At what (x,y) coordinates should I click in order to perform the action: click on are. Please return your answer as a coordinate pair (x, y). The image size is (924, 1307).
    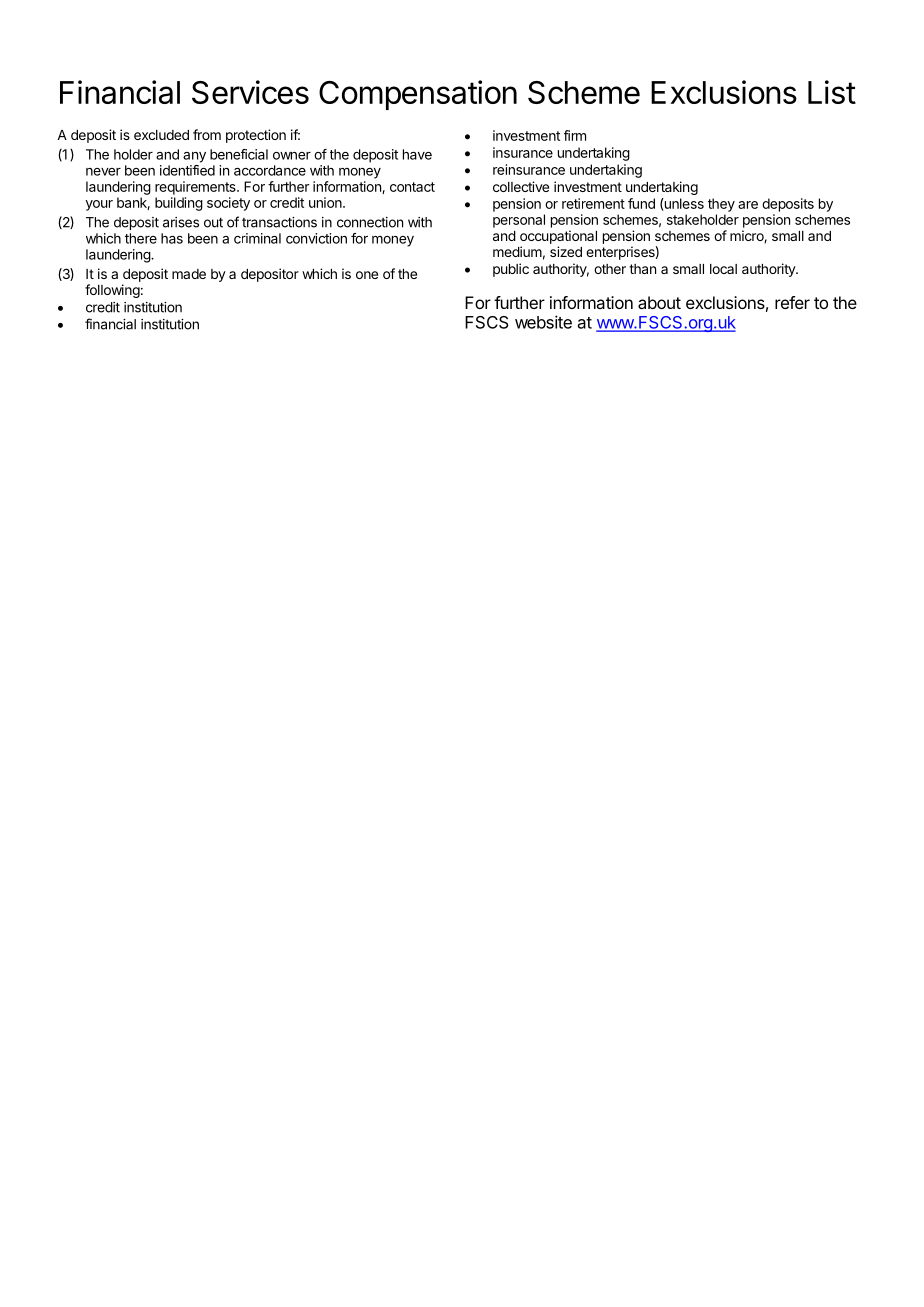
    Looking at the image, I should click on (748, 205).
